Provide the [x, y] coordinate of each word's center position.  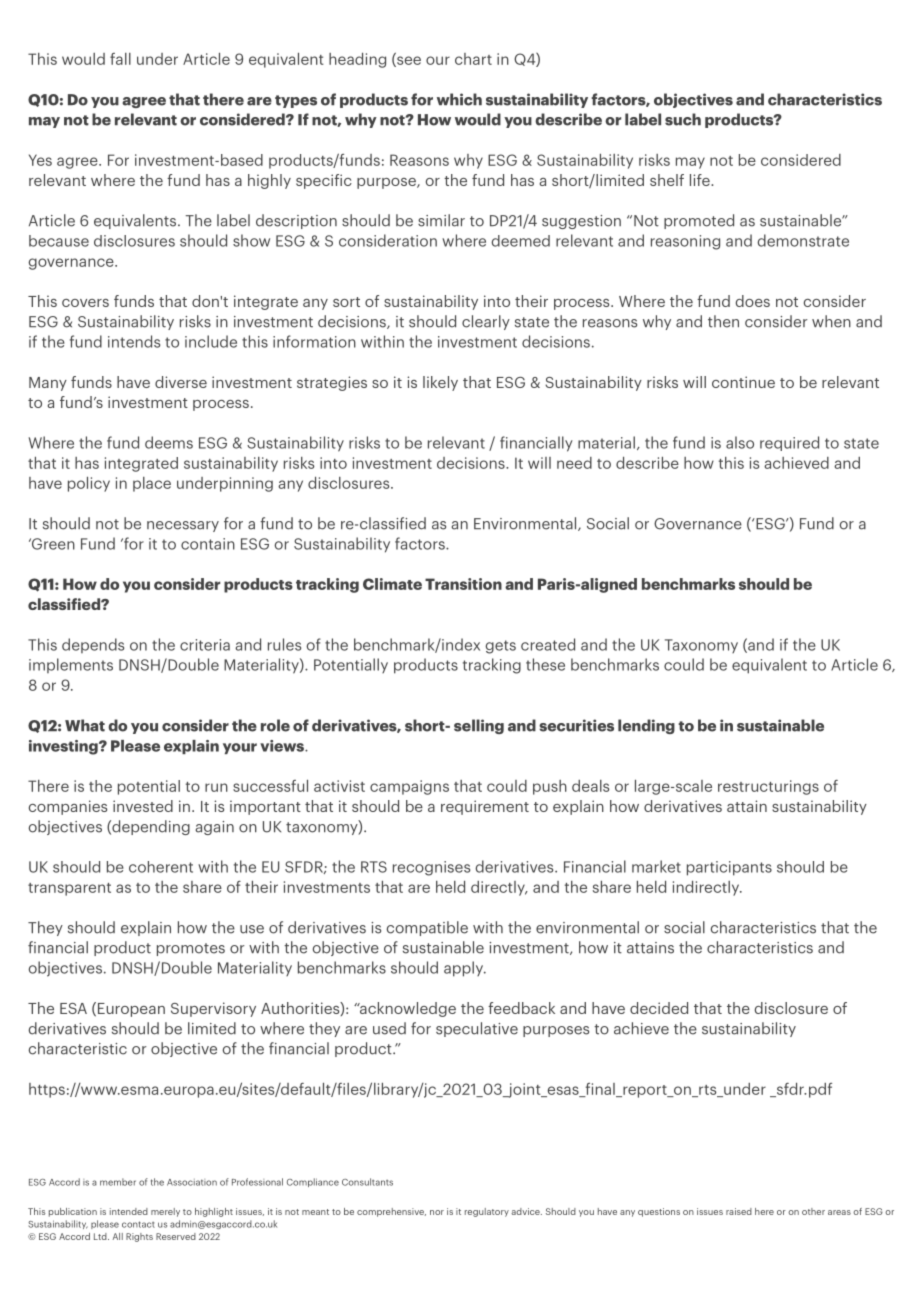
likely [440, 383]
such [683, 119]
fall [120, 59]
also [740, 442]
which [459, 99]
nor [437, 1212]
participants [729, 868]
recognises [431, 868]
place [152, 484]
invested [143, 806]
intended [129, 1211]
